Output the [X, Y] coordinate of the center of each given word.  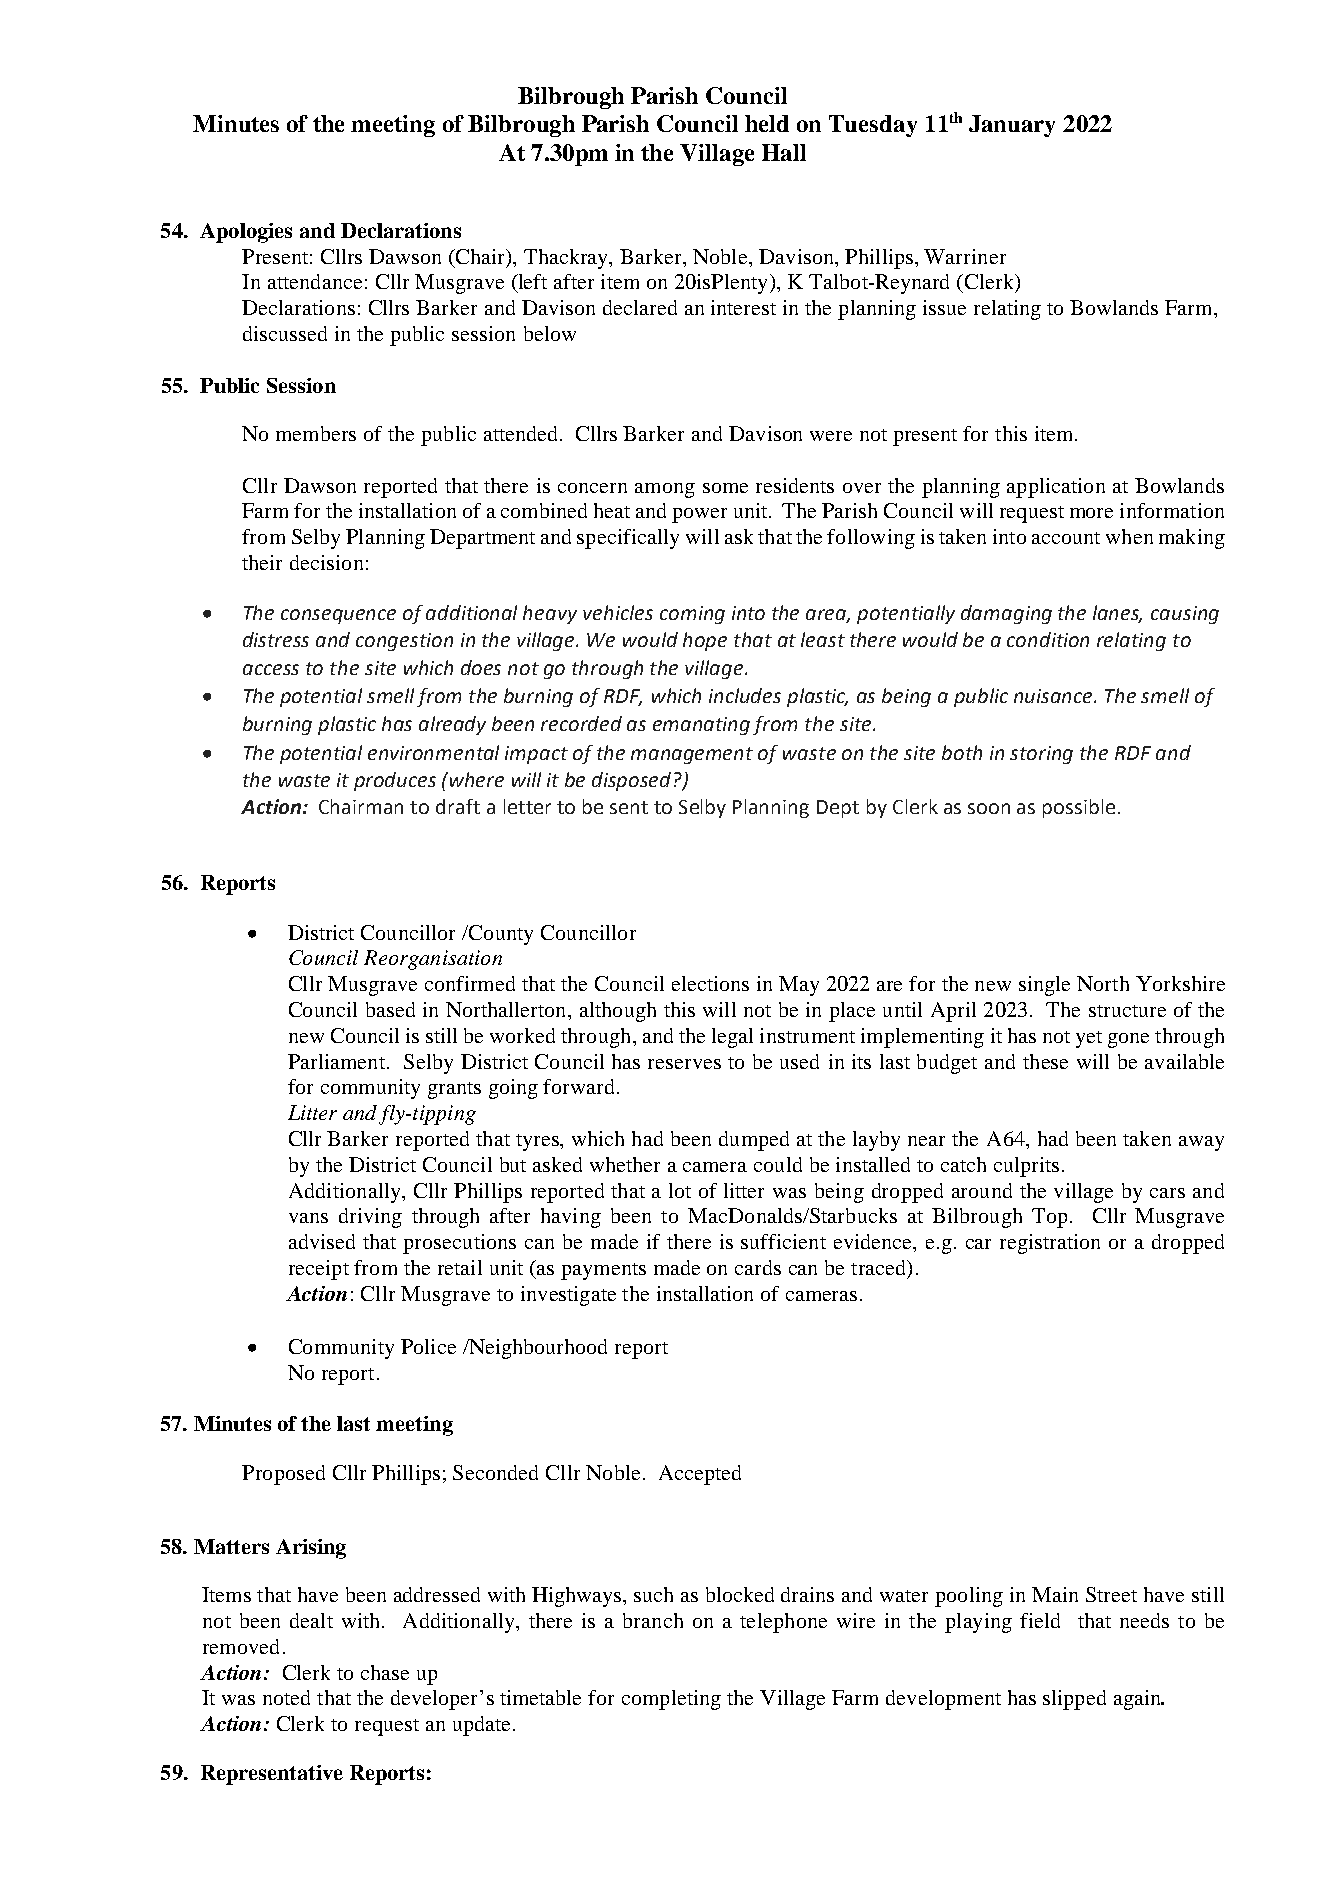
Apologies [246, 233]
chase [385, 1672]
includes [745, 695]
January [1012, 126]
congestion [404, 642]
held [767, 123]
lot [680, 1190]
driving [370, 1218]
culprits [1026, 1167]
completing [671, 1700]
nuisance [1054, 696]
